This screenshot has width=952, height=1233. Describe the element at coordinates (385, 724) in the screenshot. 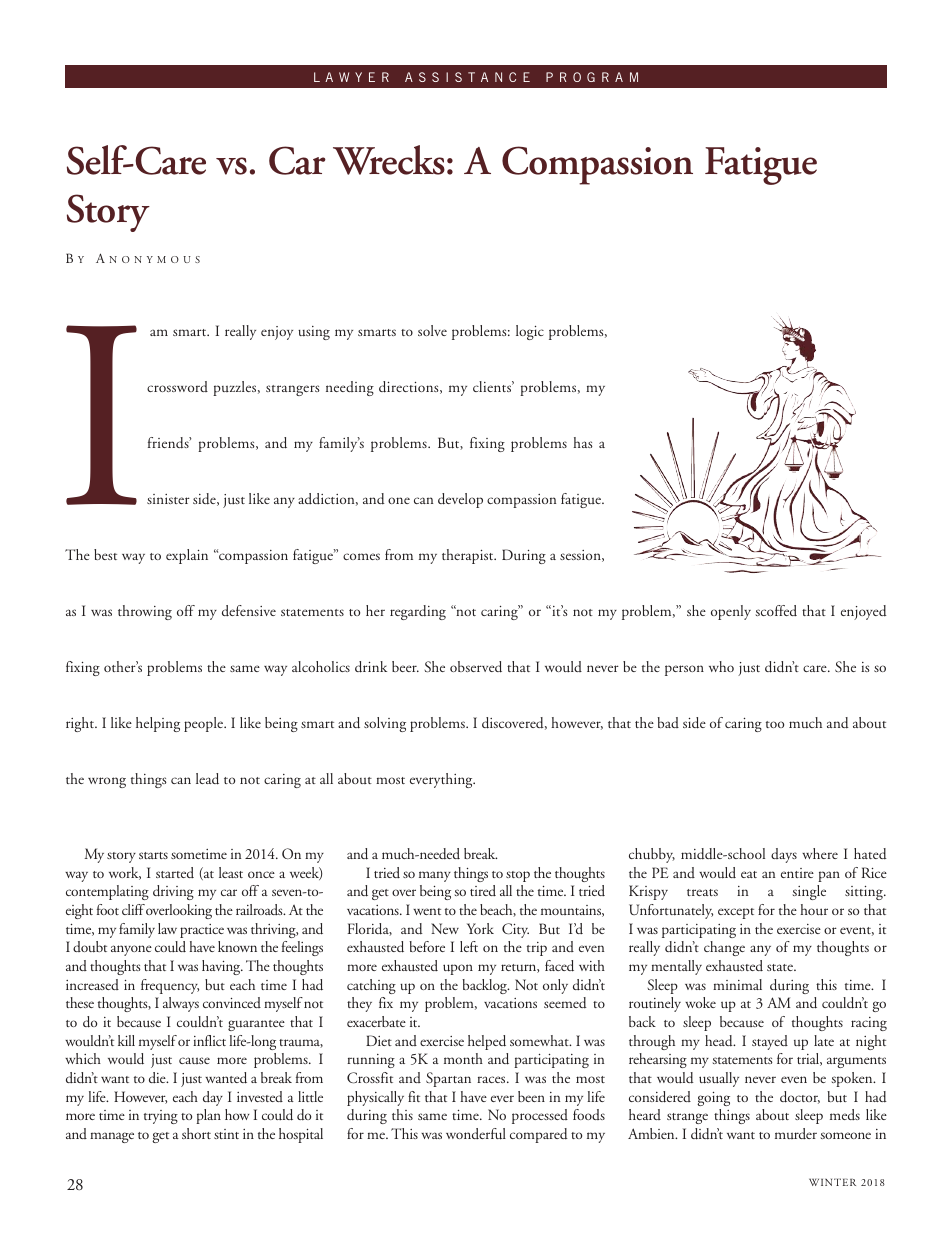

I see `solving` at that location.
